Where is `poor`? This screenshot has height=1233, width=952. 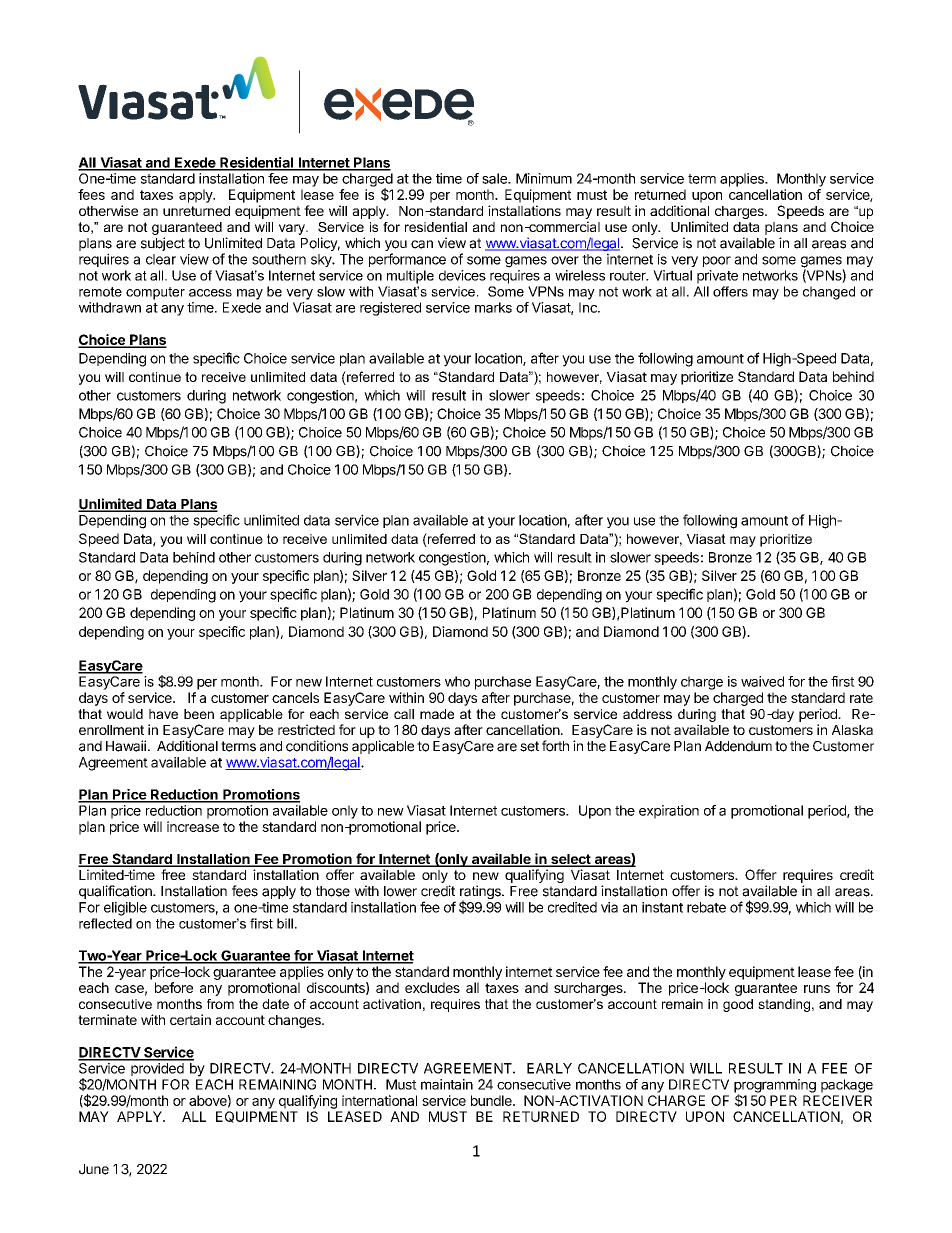 poor is located at coordinates (717, 261).
